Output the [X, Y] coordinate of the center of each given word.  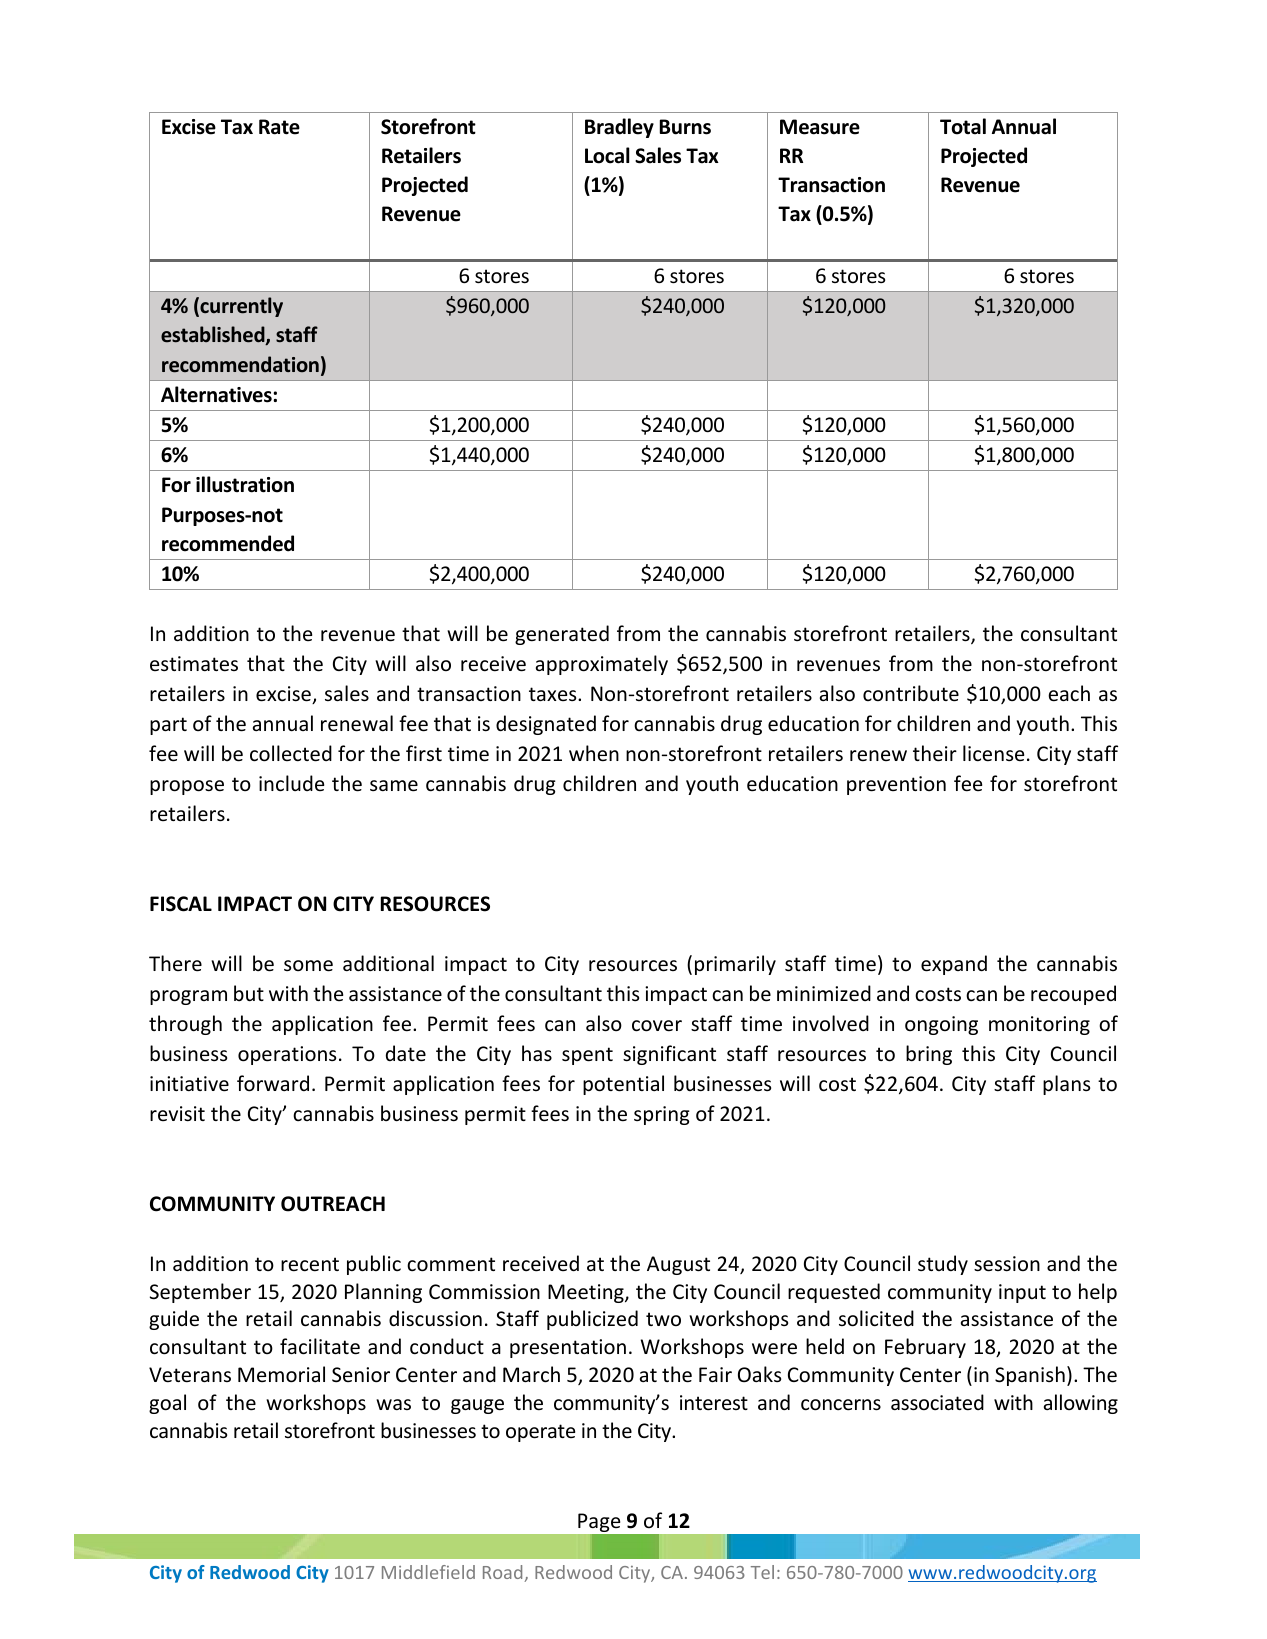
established [214, 335]
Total [963, 126]
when [594, 753]
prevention [896, 785]
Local [607, 155]
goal [167, 1404]
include [291, 783]
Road [504, 1573]
